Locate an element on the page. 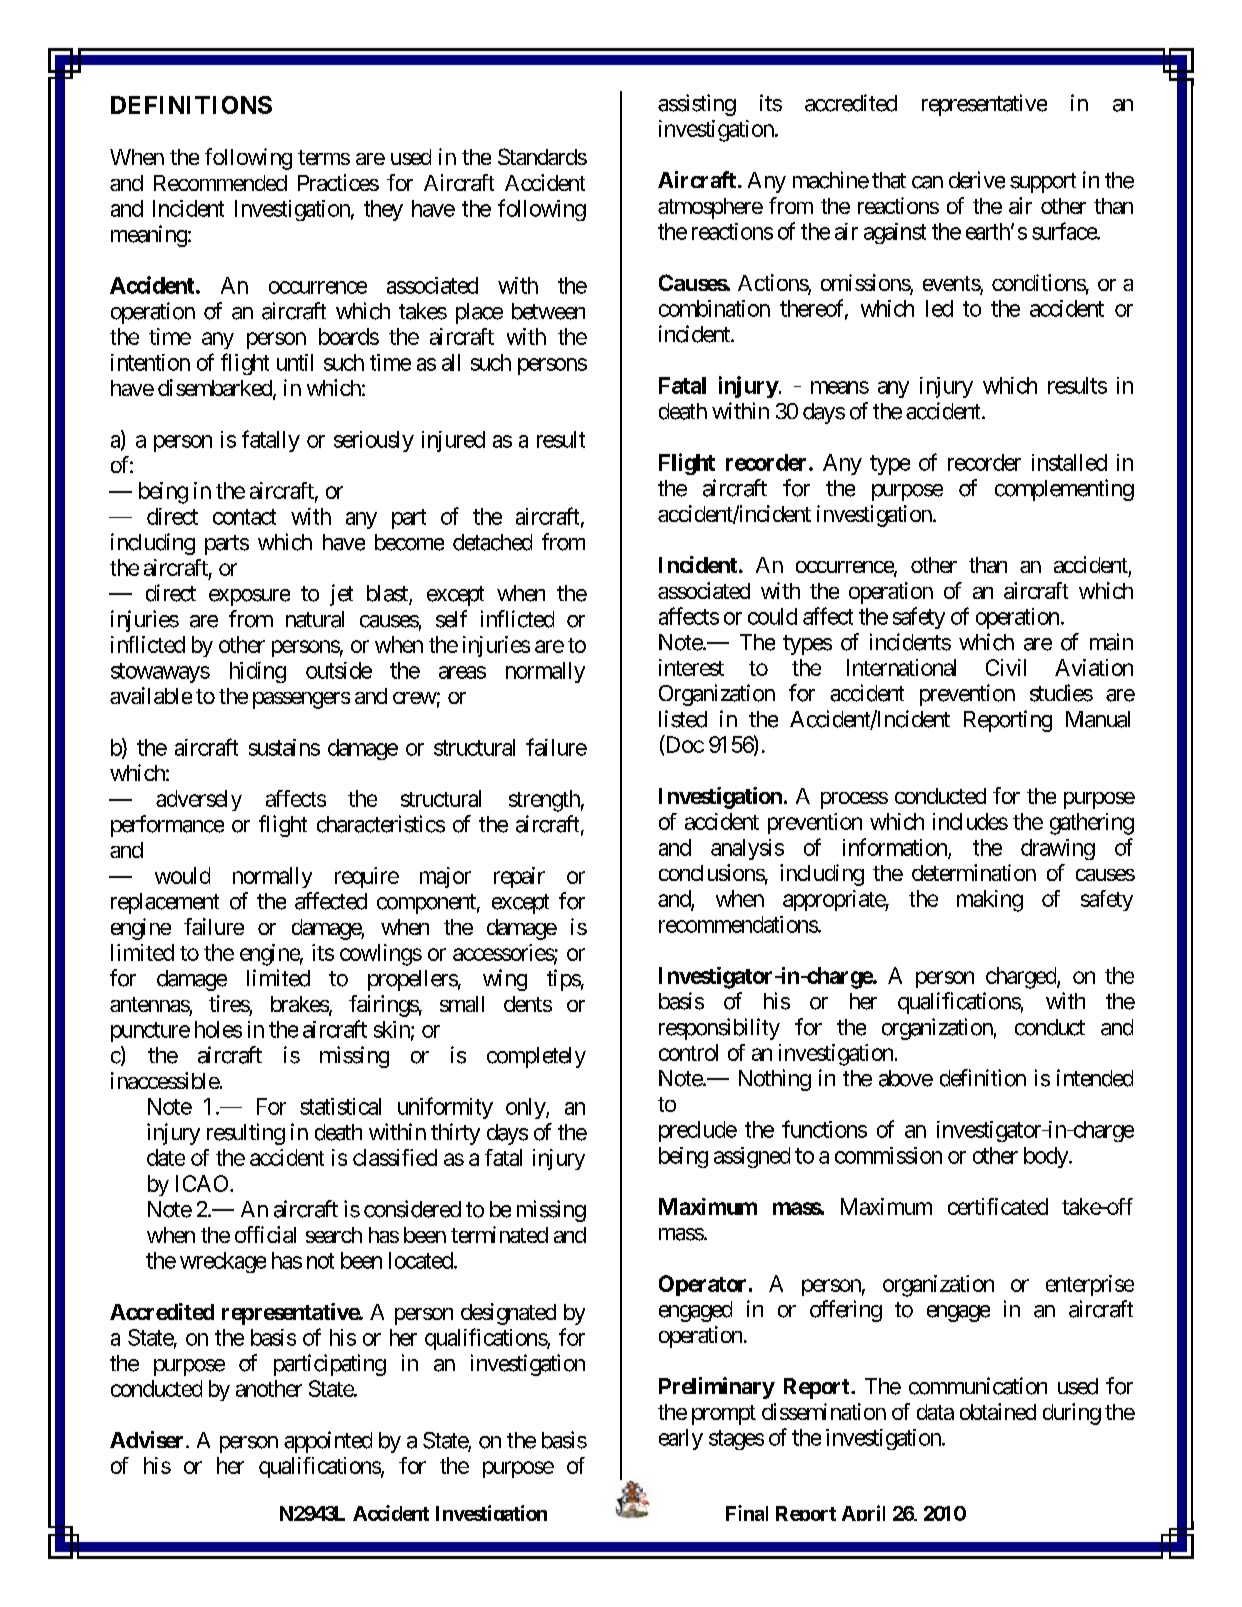  Operator is located at coordinates (702, 1285).
